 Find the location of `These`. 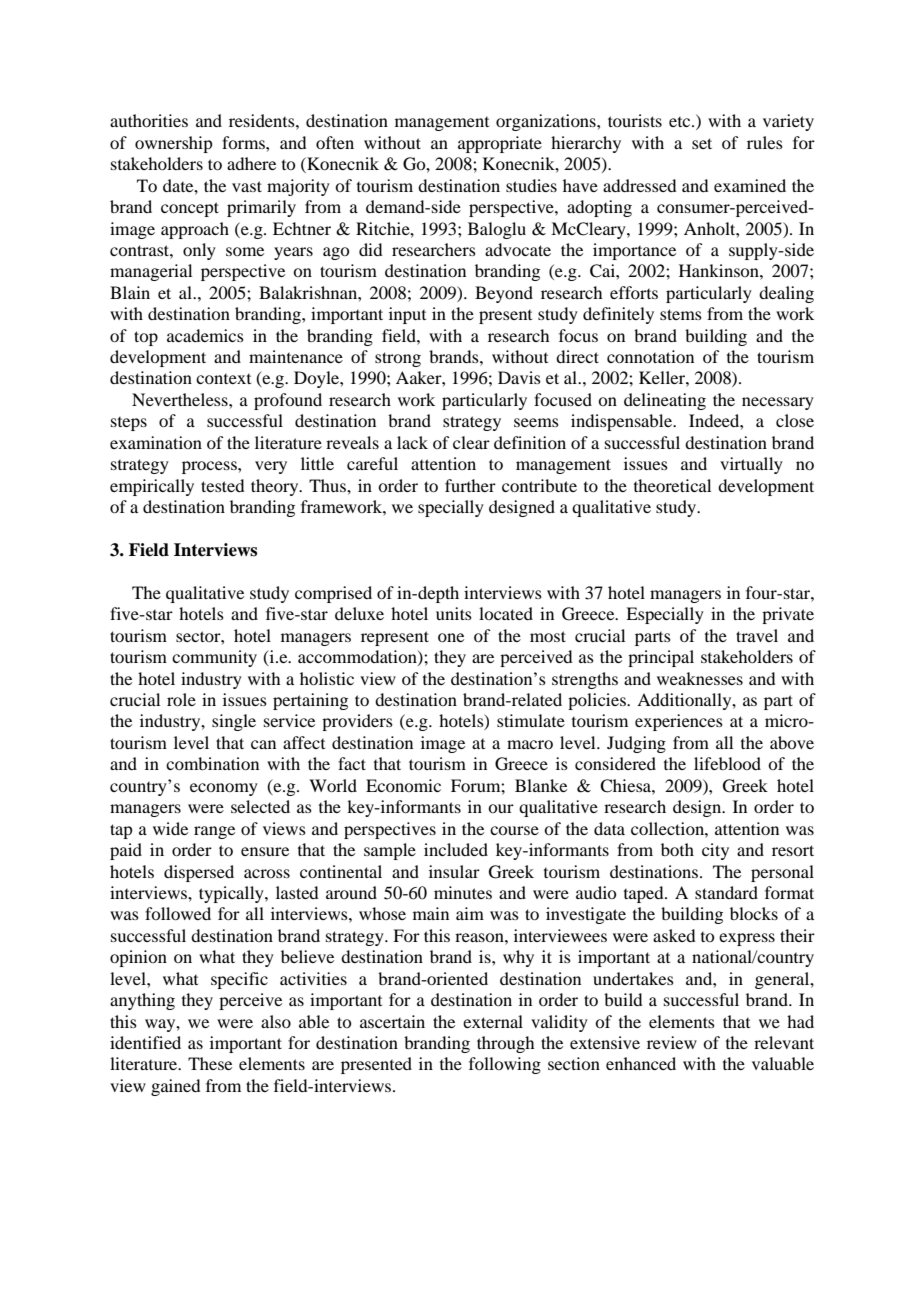

These is located at coordinates (210, 1063).
